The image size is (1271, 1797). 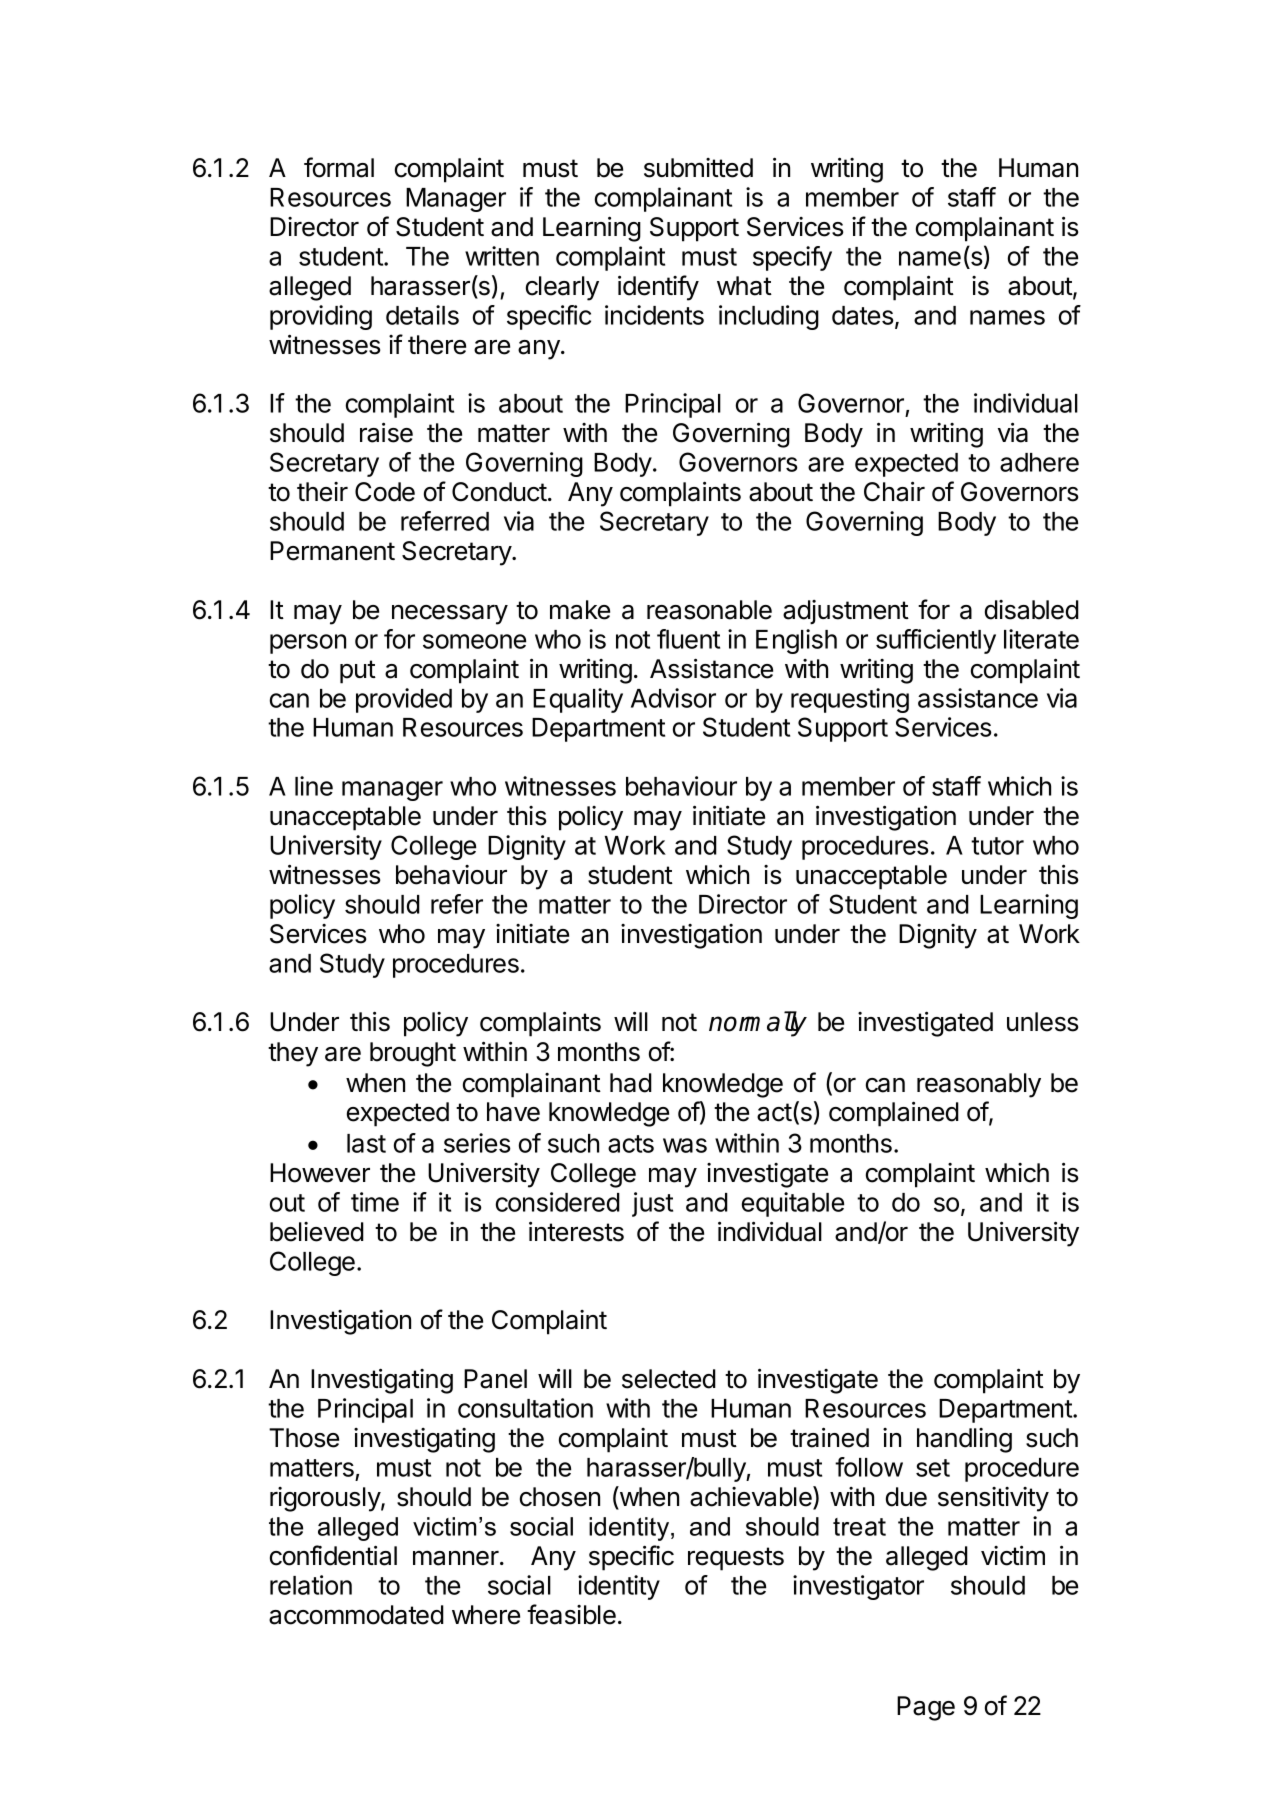 What do you see at coordinates (758, 1024) in the page?
I see `normally` at bounding box center [758, 1024].
